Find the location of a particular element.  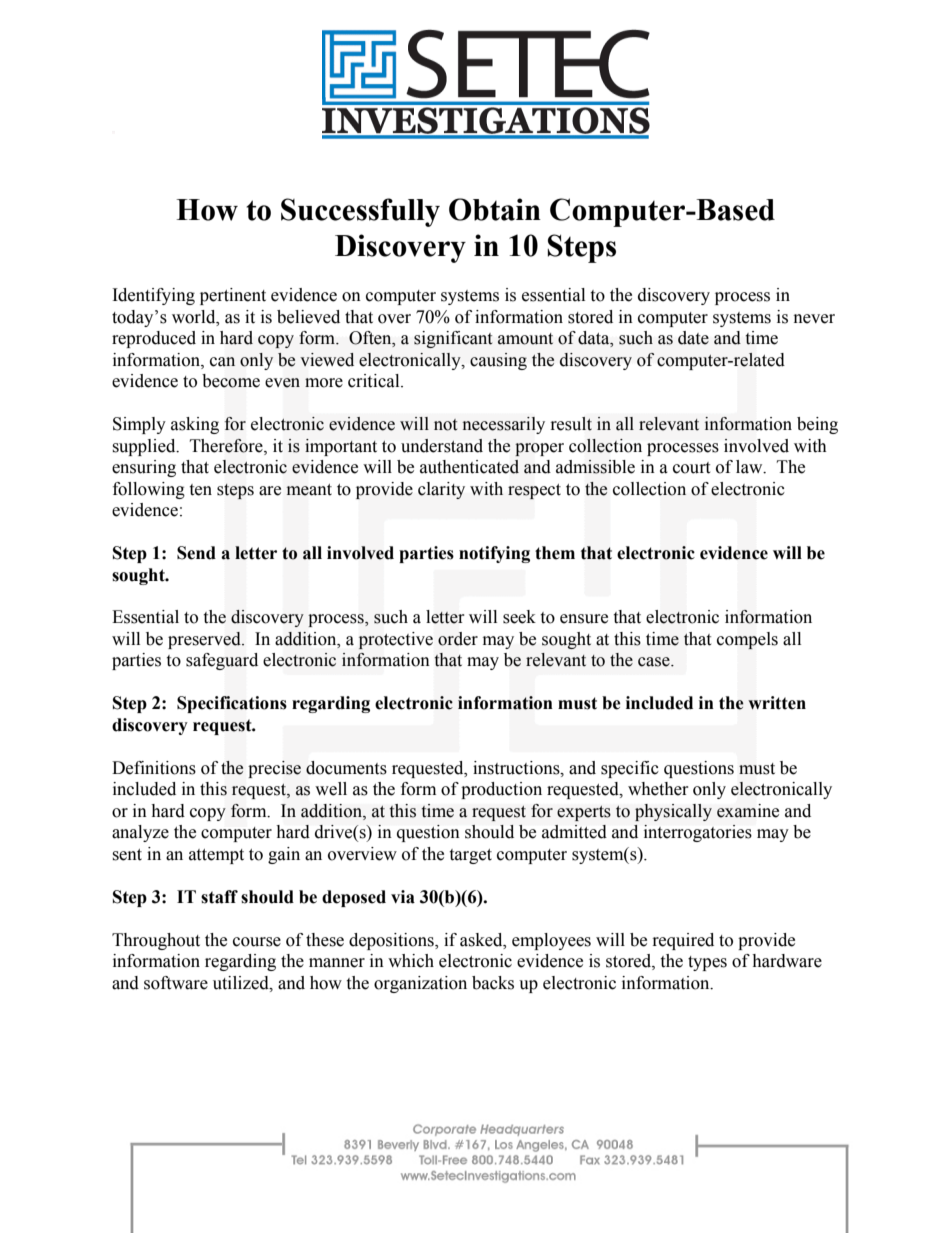

examine is located at coordinates (748, 811).
